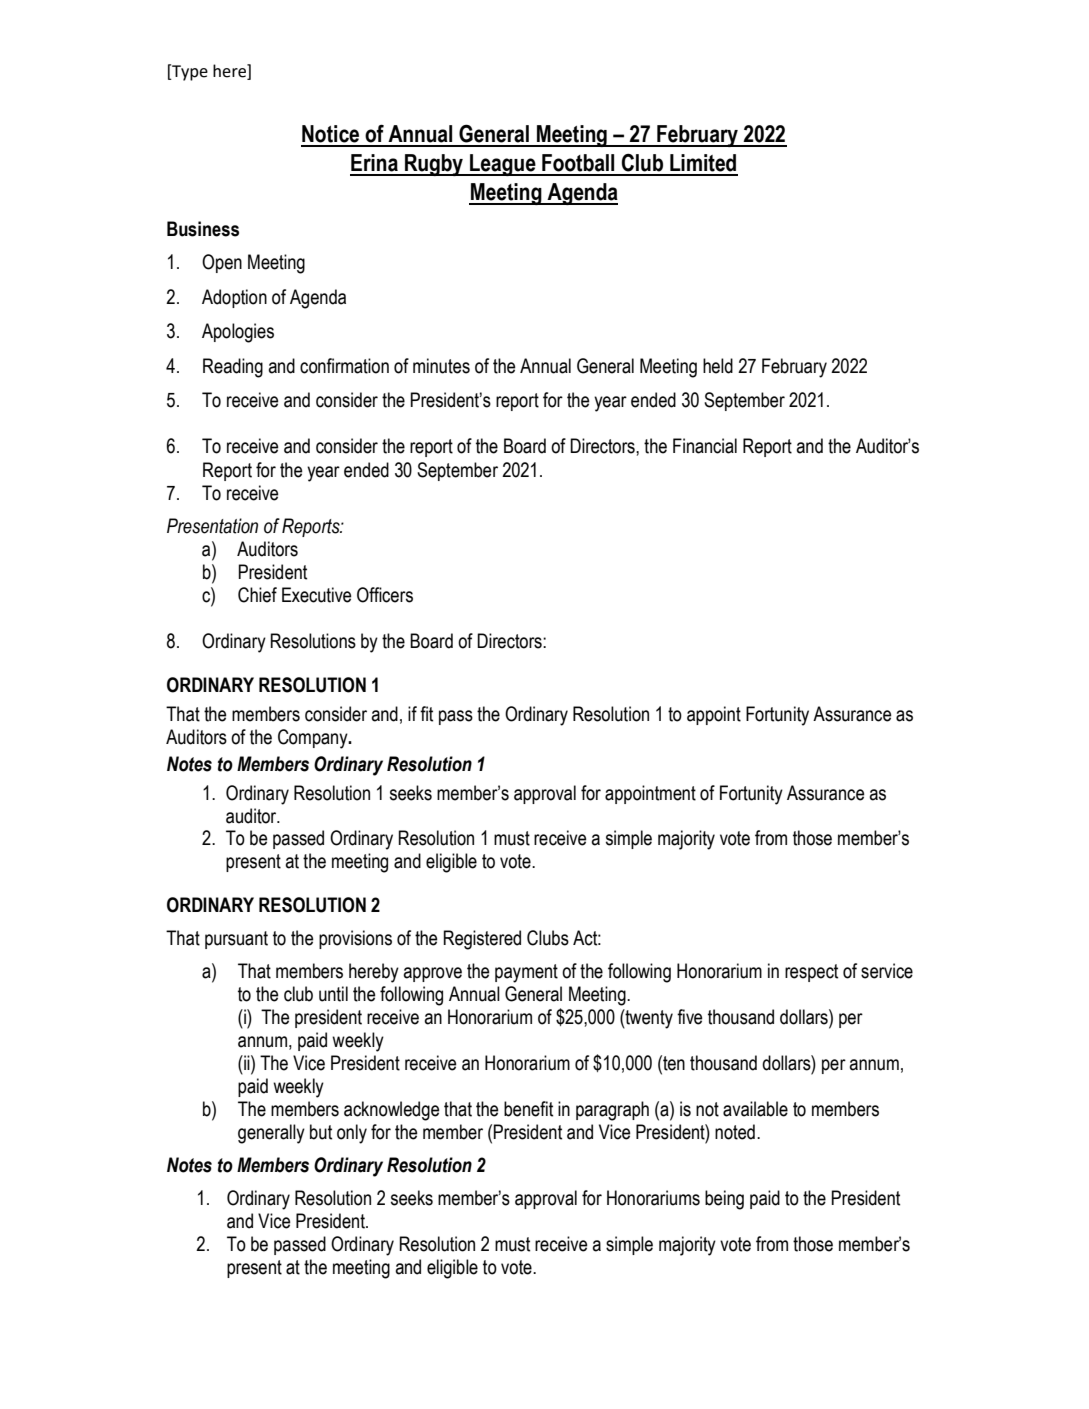 The image size is (1089, 1409). Describe the element at coordinates (385, 595) in the screenshot. I see `Officers` at that location.
